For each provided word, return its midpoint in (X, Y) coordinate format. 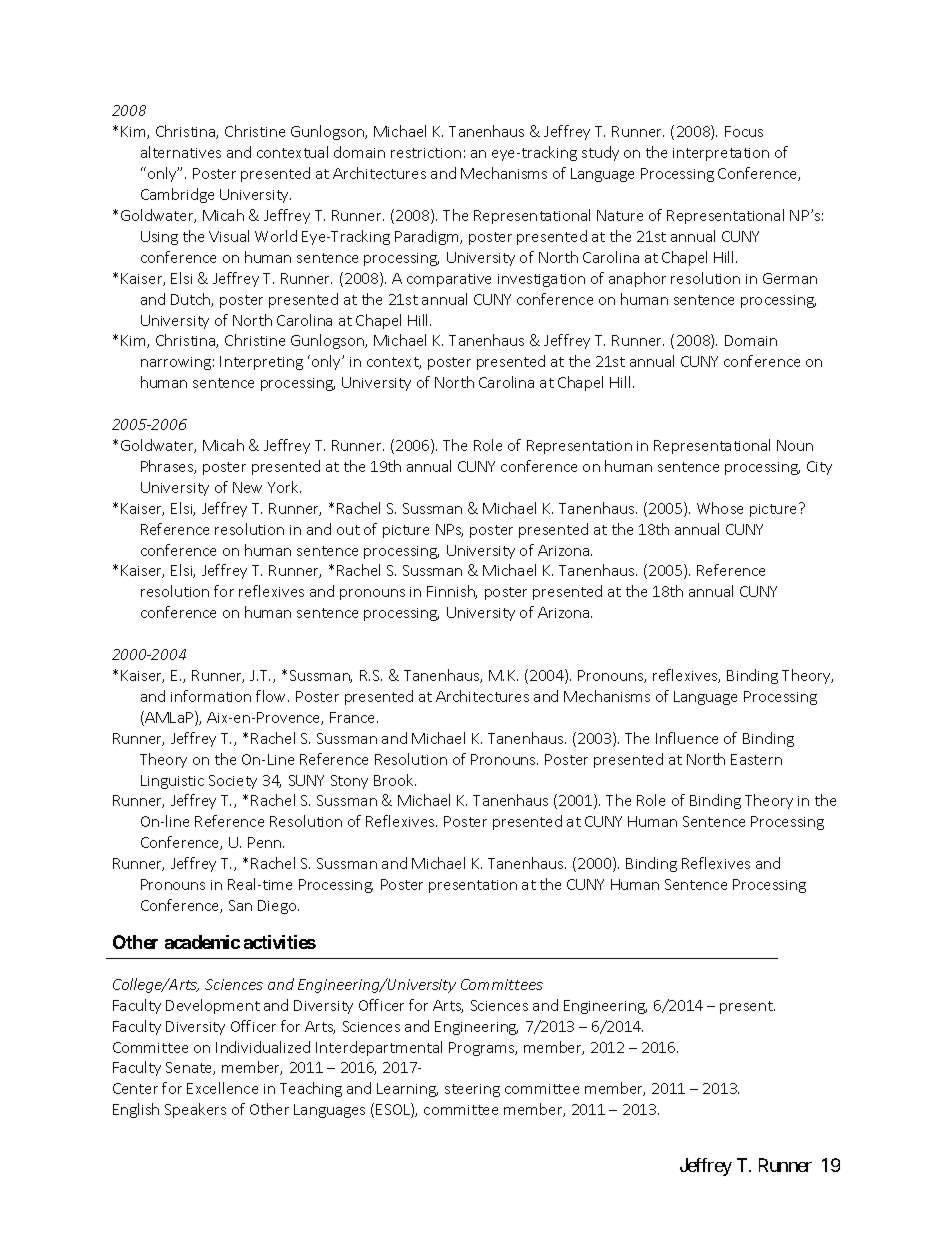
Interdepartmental (379, 1048)
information (211, 696)
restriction (426, 153)
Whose (720, 508)
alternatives (181, 152)
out (348, 530)
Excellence (222, 1088)
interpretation (721, 154)
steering (472, 1090)
